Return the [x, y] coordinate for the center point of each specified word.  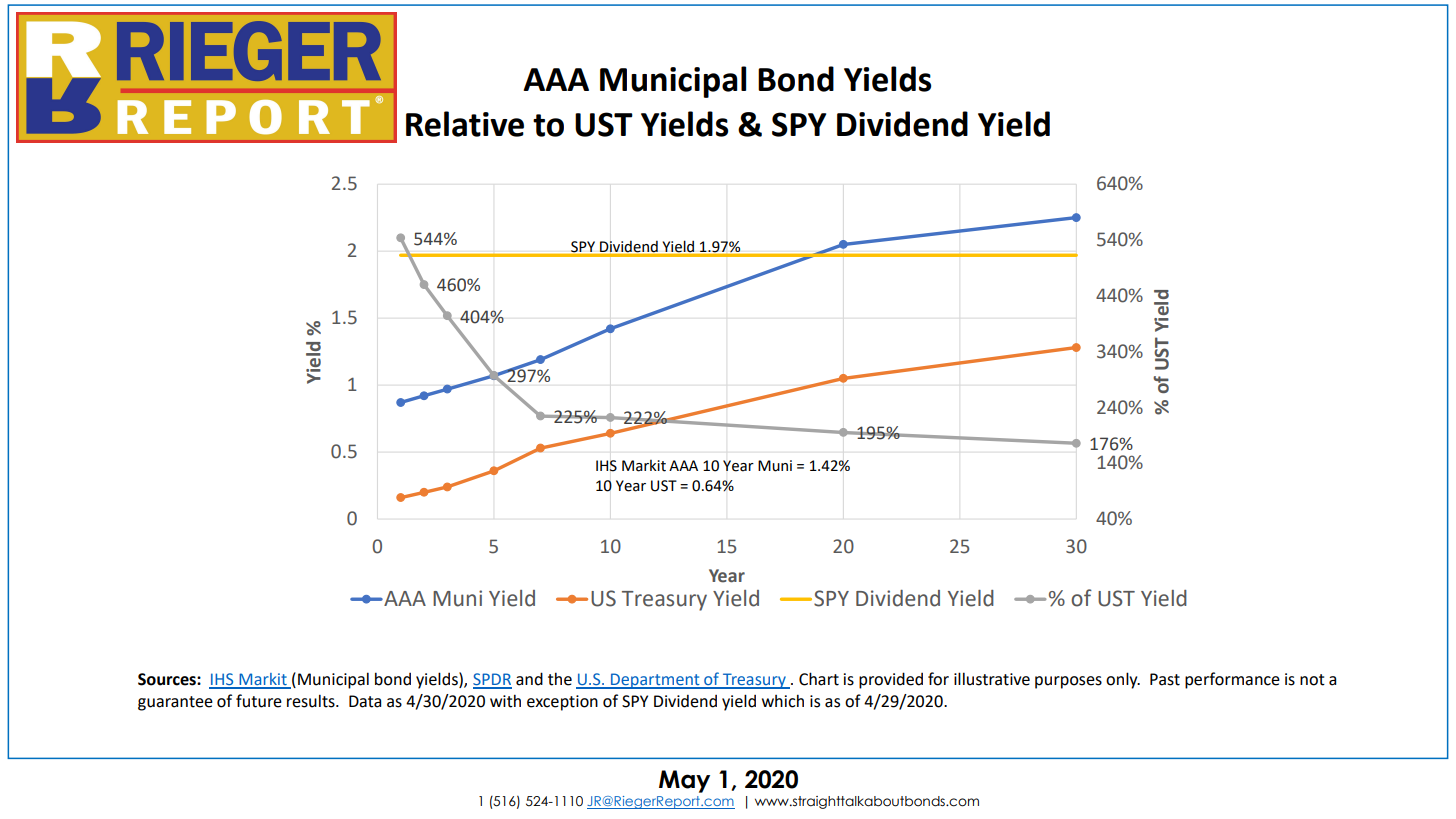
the [560, 679]
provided [891, 680]
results [312, 701]
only [1123, 680]
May [684, 781]
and [529, 679]
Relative [465, 124]
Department [655, 681]
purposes [1068, 682]
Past [1165, 679]
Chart [819, 679]
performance [1232, 680]
